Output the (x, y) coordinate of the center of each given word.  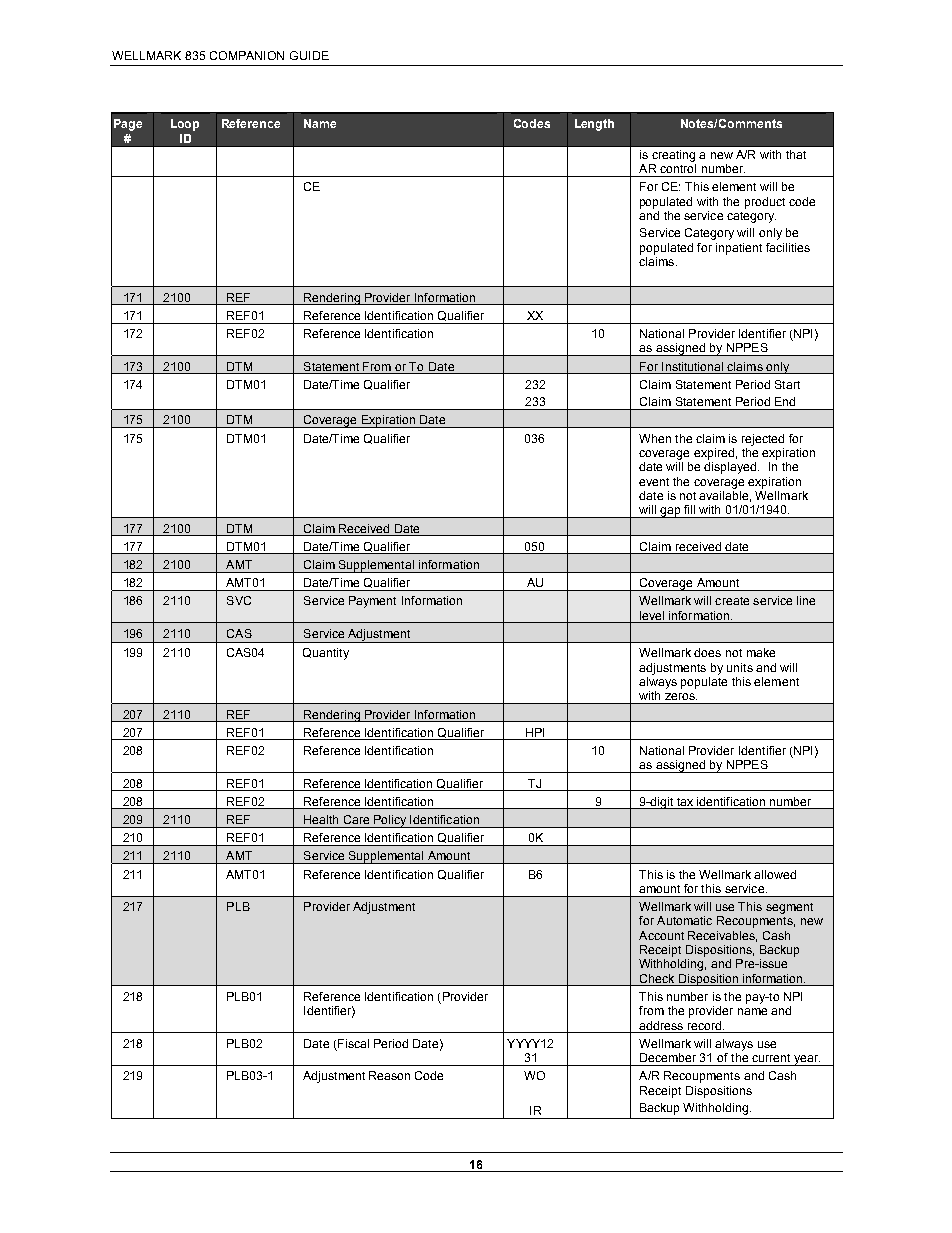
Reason (389, 1075)
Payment (372, 602)
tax (685, 802)
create (732, 601)
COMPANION (247, 55)
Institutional (692, 366)
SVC (239, 600)
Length (594, 125)
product (765, 203)
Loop (185, 125)
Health (321, 819)
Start (787, 384)
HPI (535, 732)
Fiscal (353, 1043)
